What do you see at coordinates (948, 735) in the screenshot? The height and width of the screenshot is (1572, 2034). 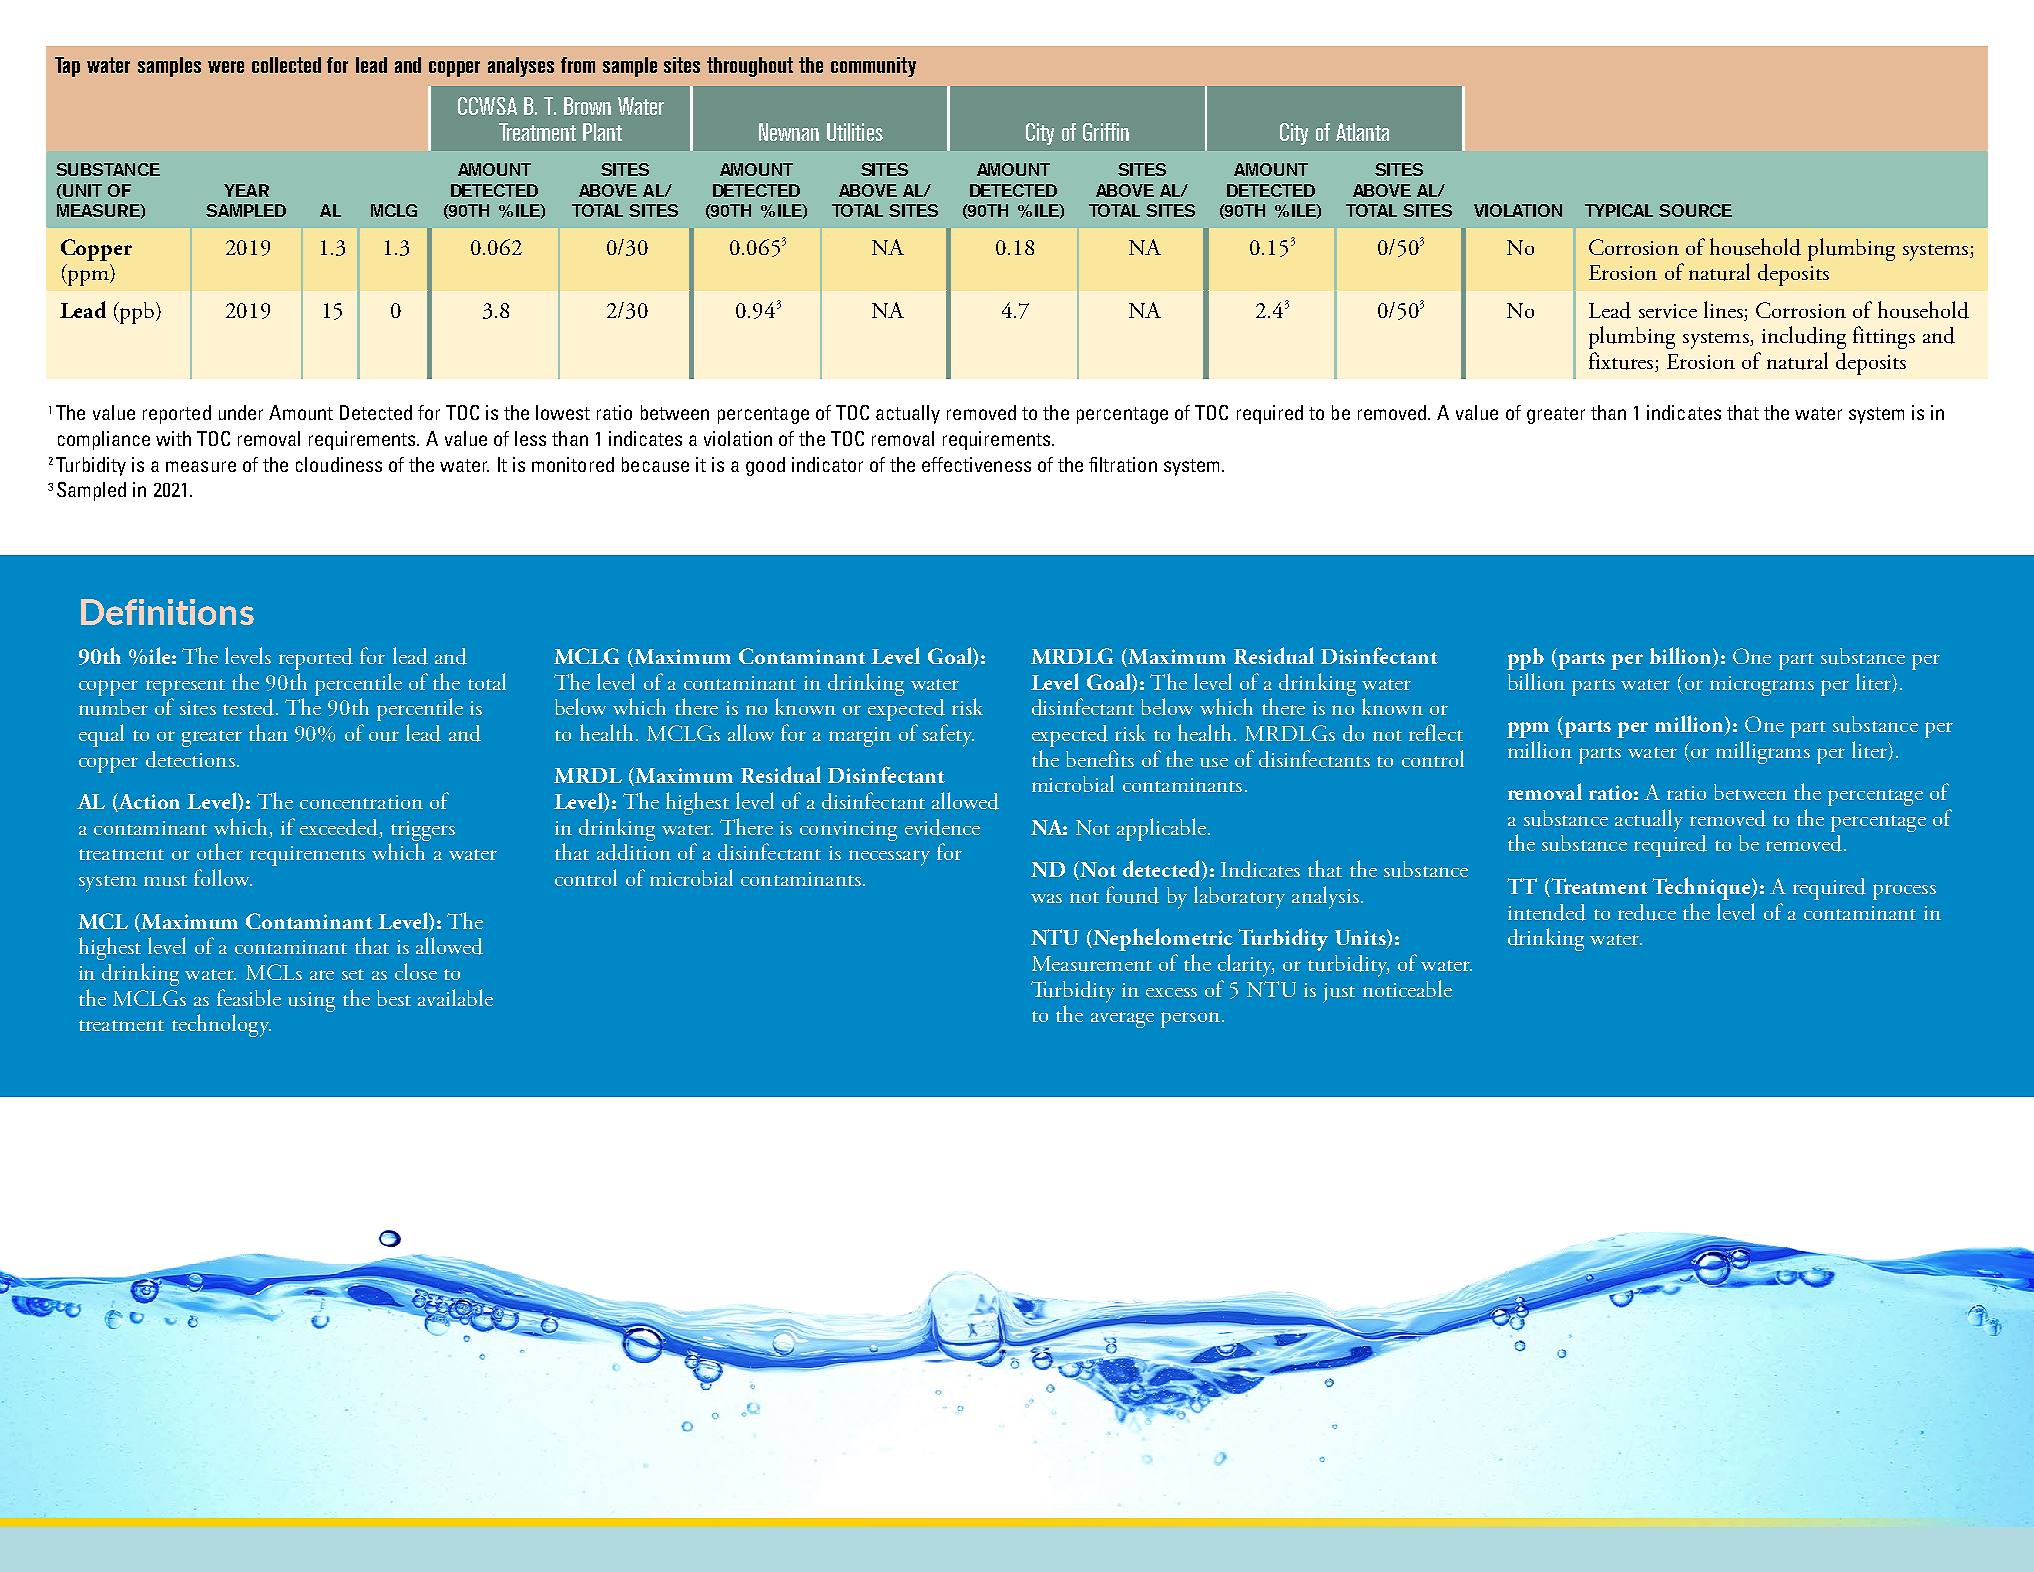 I see `safety` at bounding box center [948, 735].
